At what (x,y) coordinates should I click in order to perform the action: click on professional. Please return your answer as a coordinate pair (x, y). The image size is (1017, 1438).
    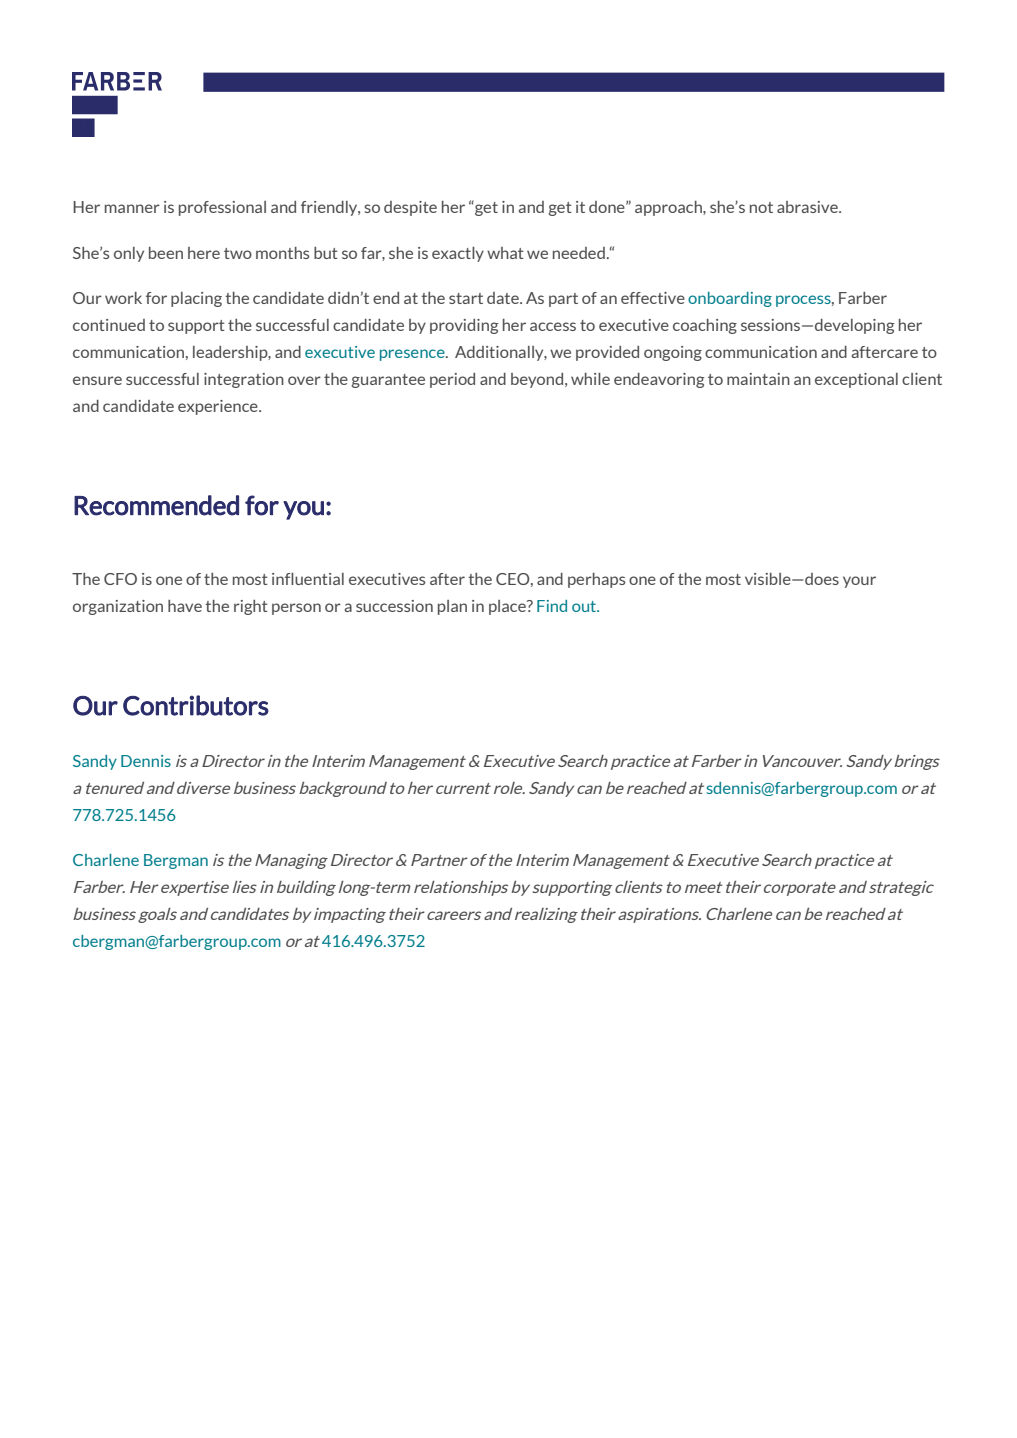
    Looking at the image, I should click on (222, 208).
